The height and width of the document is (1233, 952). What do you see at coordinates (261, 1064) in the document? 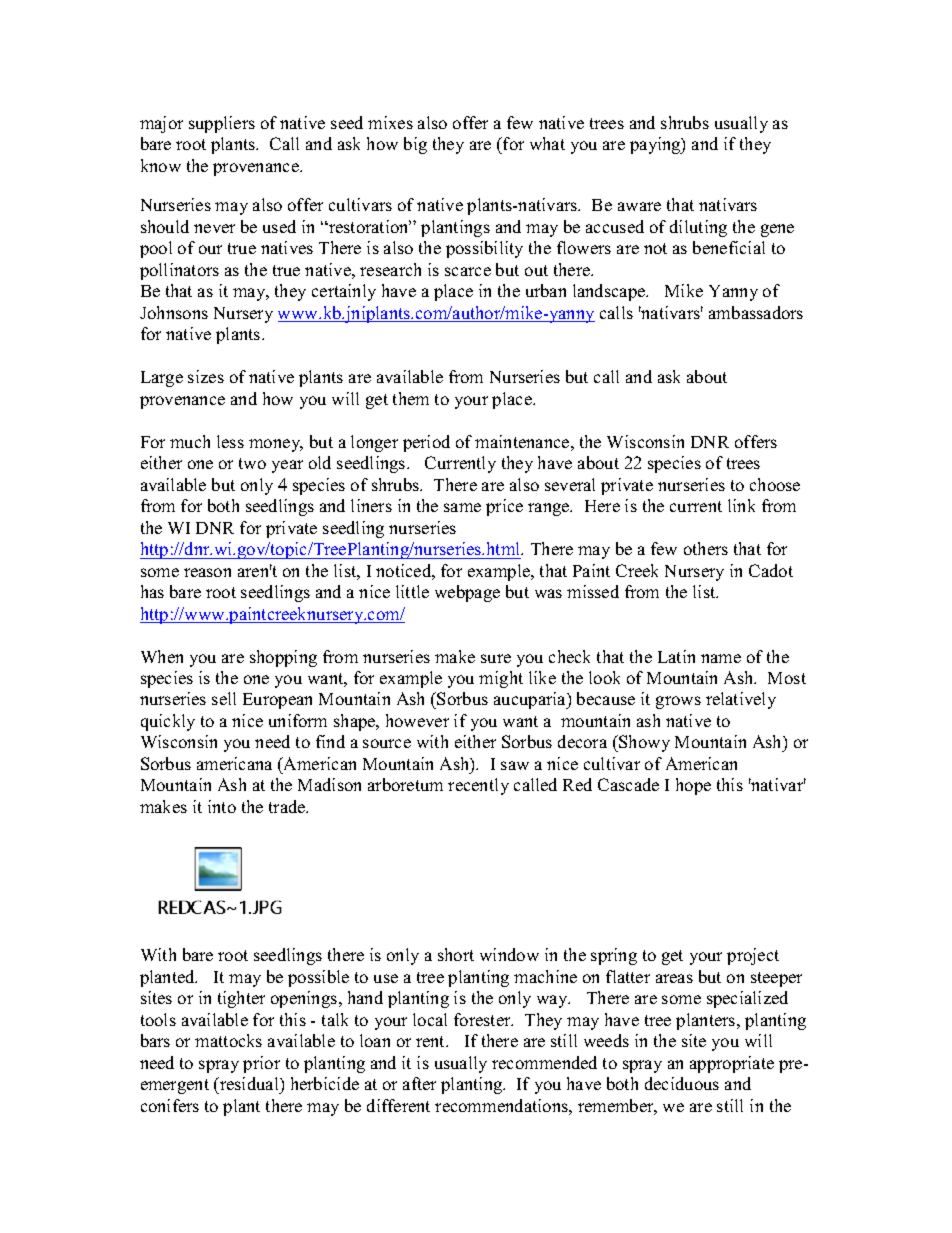
I see `prior` at bounding box center [261, 1064].
